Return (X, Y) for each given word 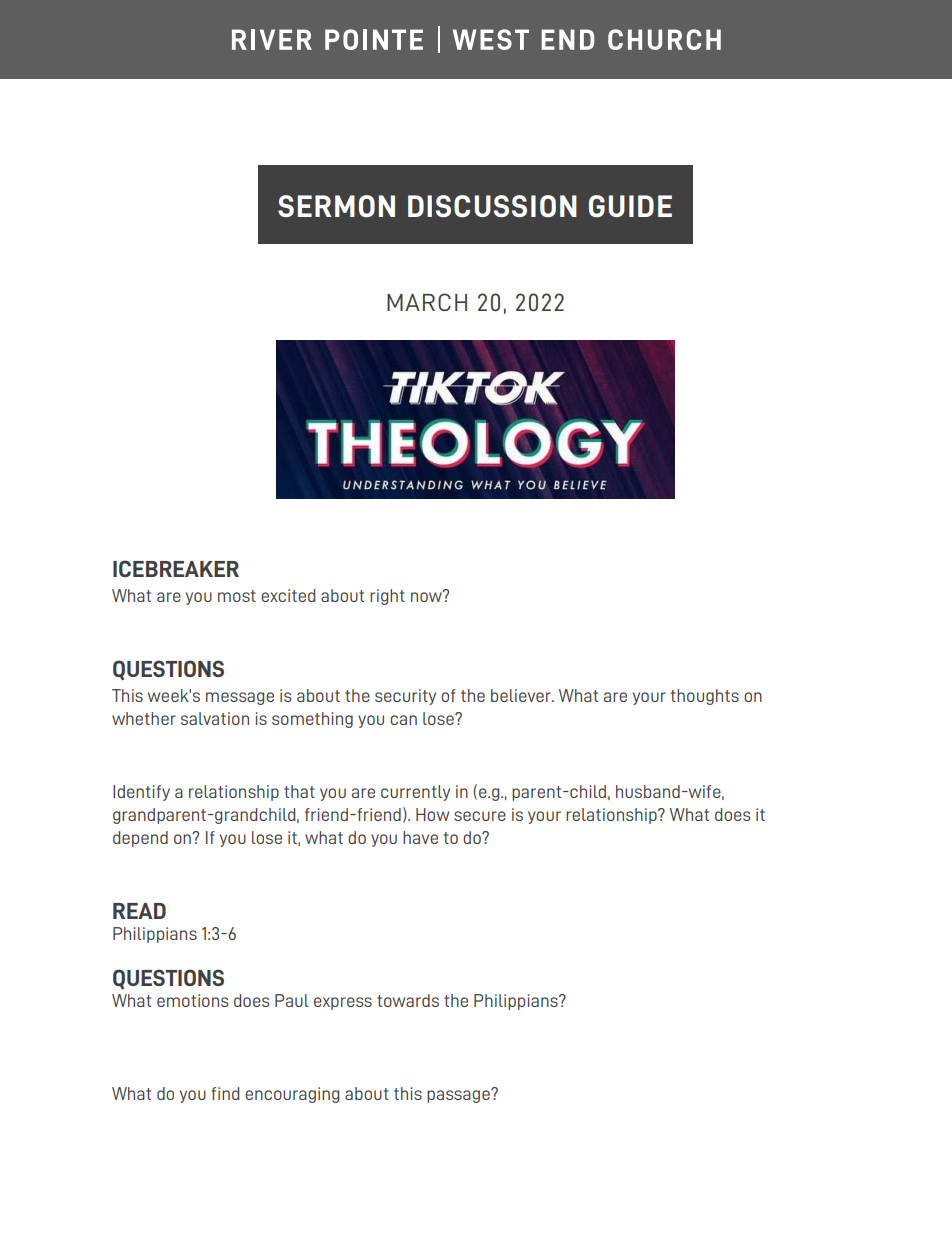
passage (459, 1095)
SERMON (336, 206)
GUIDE (630, 206)
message (240, 698)
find (225, 1093)
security (405, 697)
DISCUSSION (492, 206)
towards (408, 1000)
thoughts (705, 697)
